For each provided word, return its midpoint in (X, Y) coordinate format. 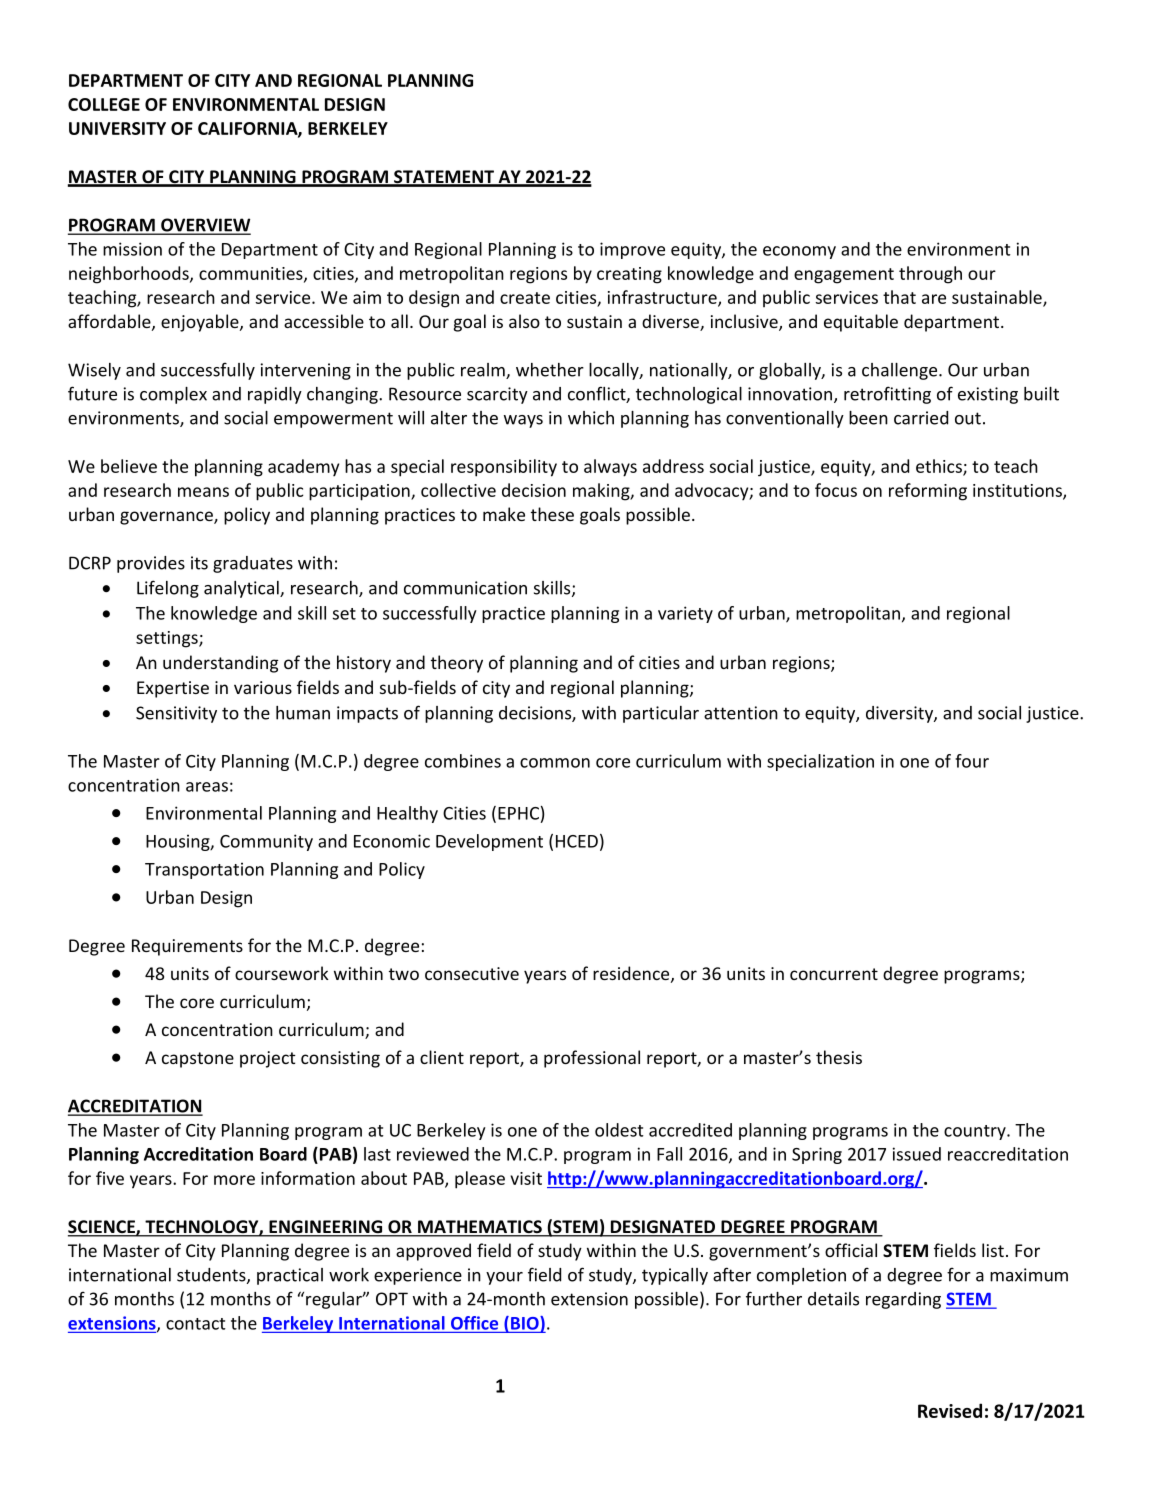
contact (196, 1324)
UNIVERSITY (117, 128)
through (930, 275)
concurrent (834, 974)
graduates (253, 564)
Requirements (187, 947)
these (552, 514)
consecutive (472, 973)
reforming (928, 492)
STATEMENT (444, 178)
